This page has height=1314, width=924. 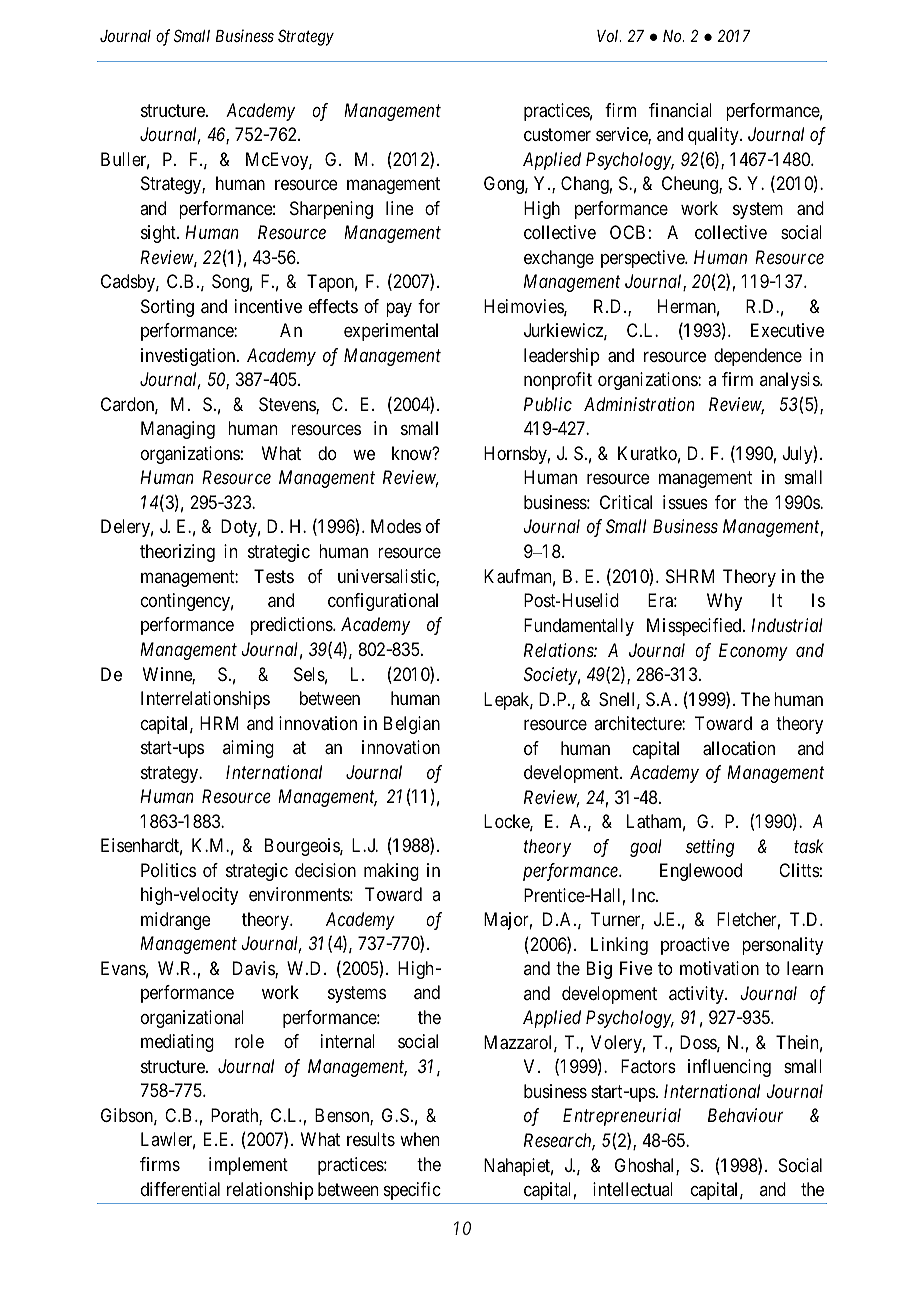 What do you see at coordinates (331, 210) in the page?
I see `Sharpening` at bounding box center [331, 210].
